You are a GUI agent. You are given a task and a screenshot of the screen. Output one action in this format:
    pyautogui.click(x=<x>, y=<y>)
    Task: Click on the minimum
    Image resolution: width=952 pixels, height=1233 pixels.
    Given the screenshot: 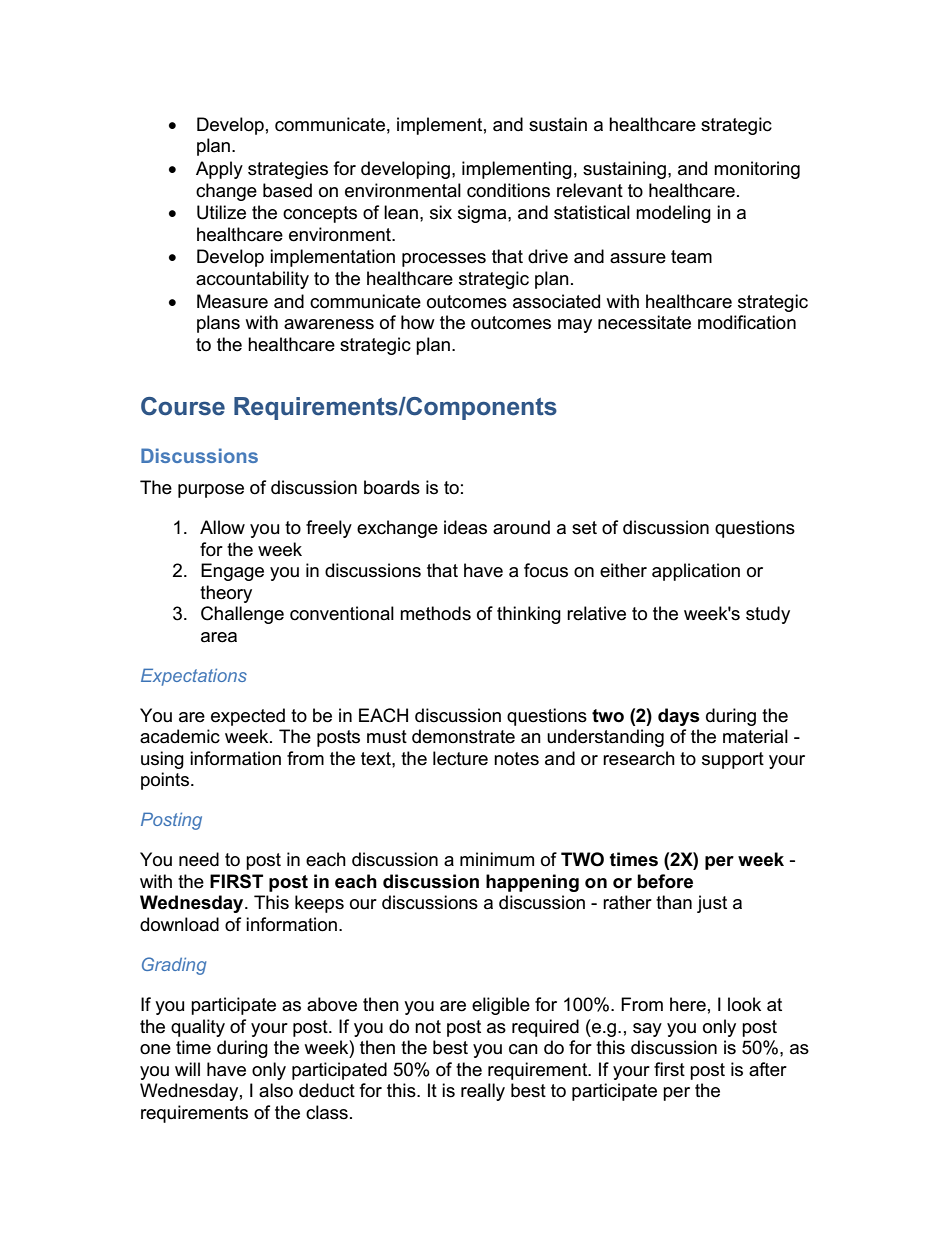 What is the action you would take?
    pyautogui.click(x=497, y=859)
